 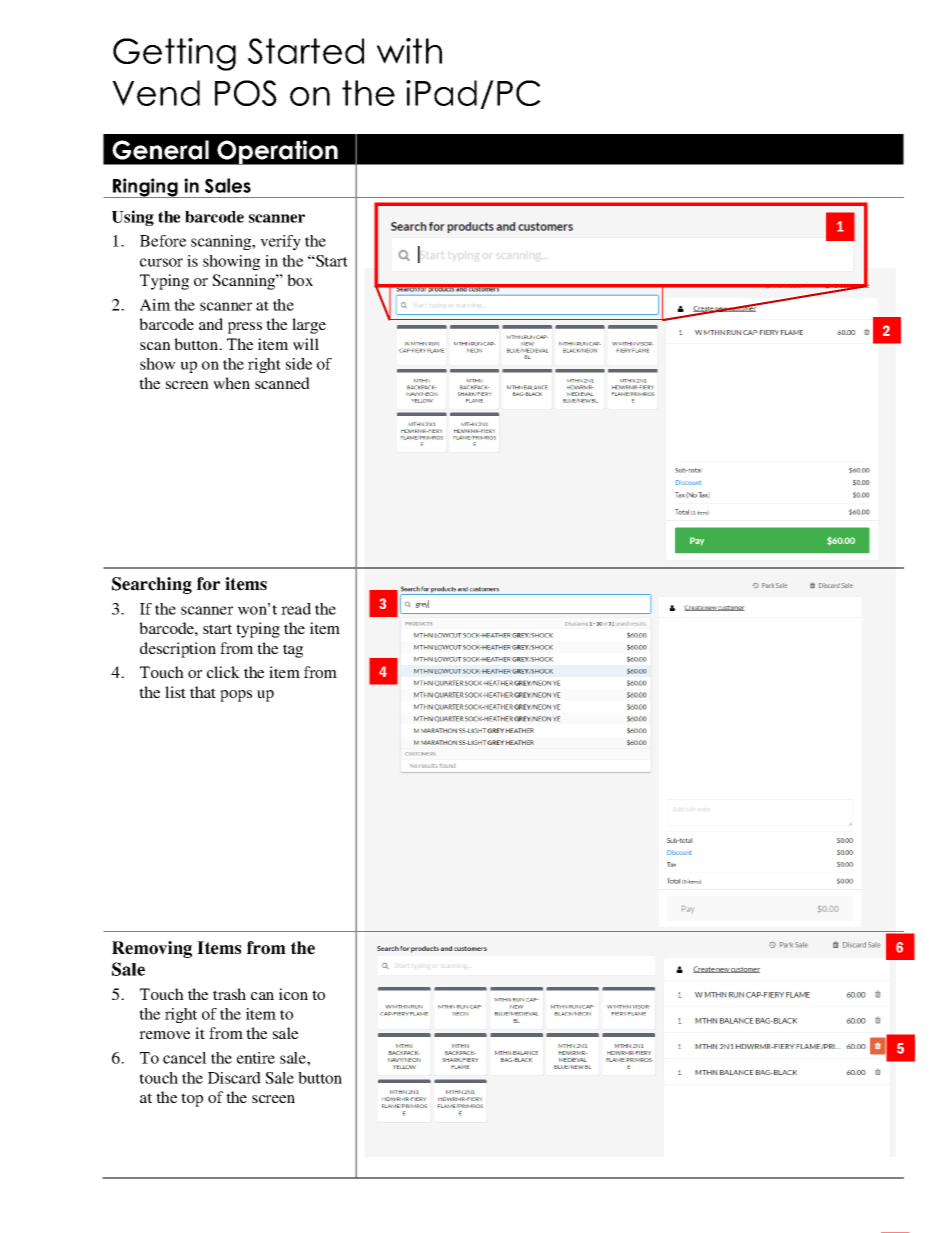 What do you see at coordinates (156, 93) in the screenshot?
I see `Vend` at bounding box center [156, 93].
